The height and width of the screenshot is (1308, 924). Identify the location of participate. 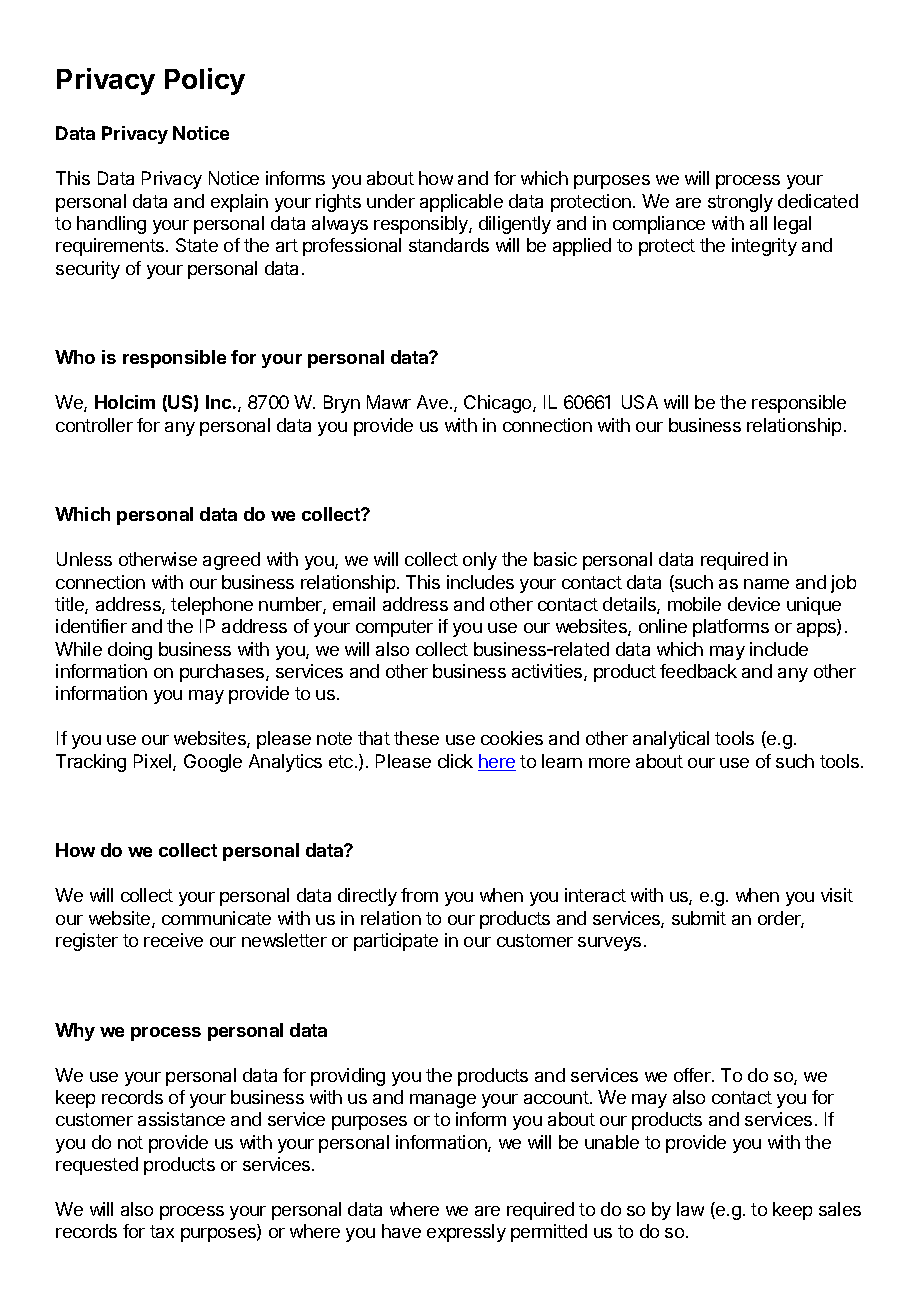
(396, 942).
